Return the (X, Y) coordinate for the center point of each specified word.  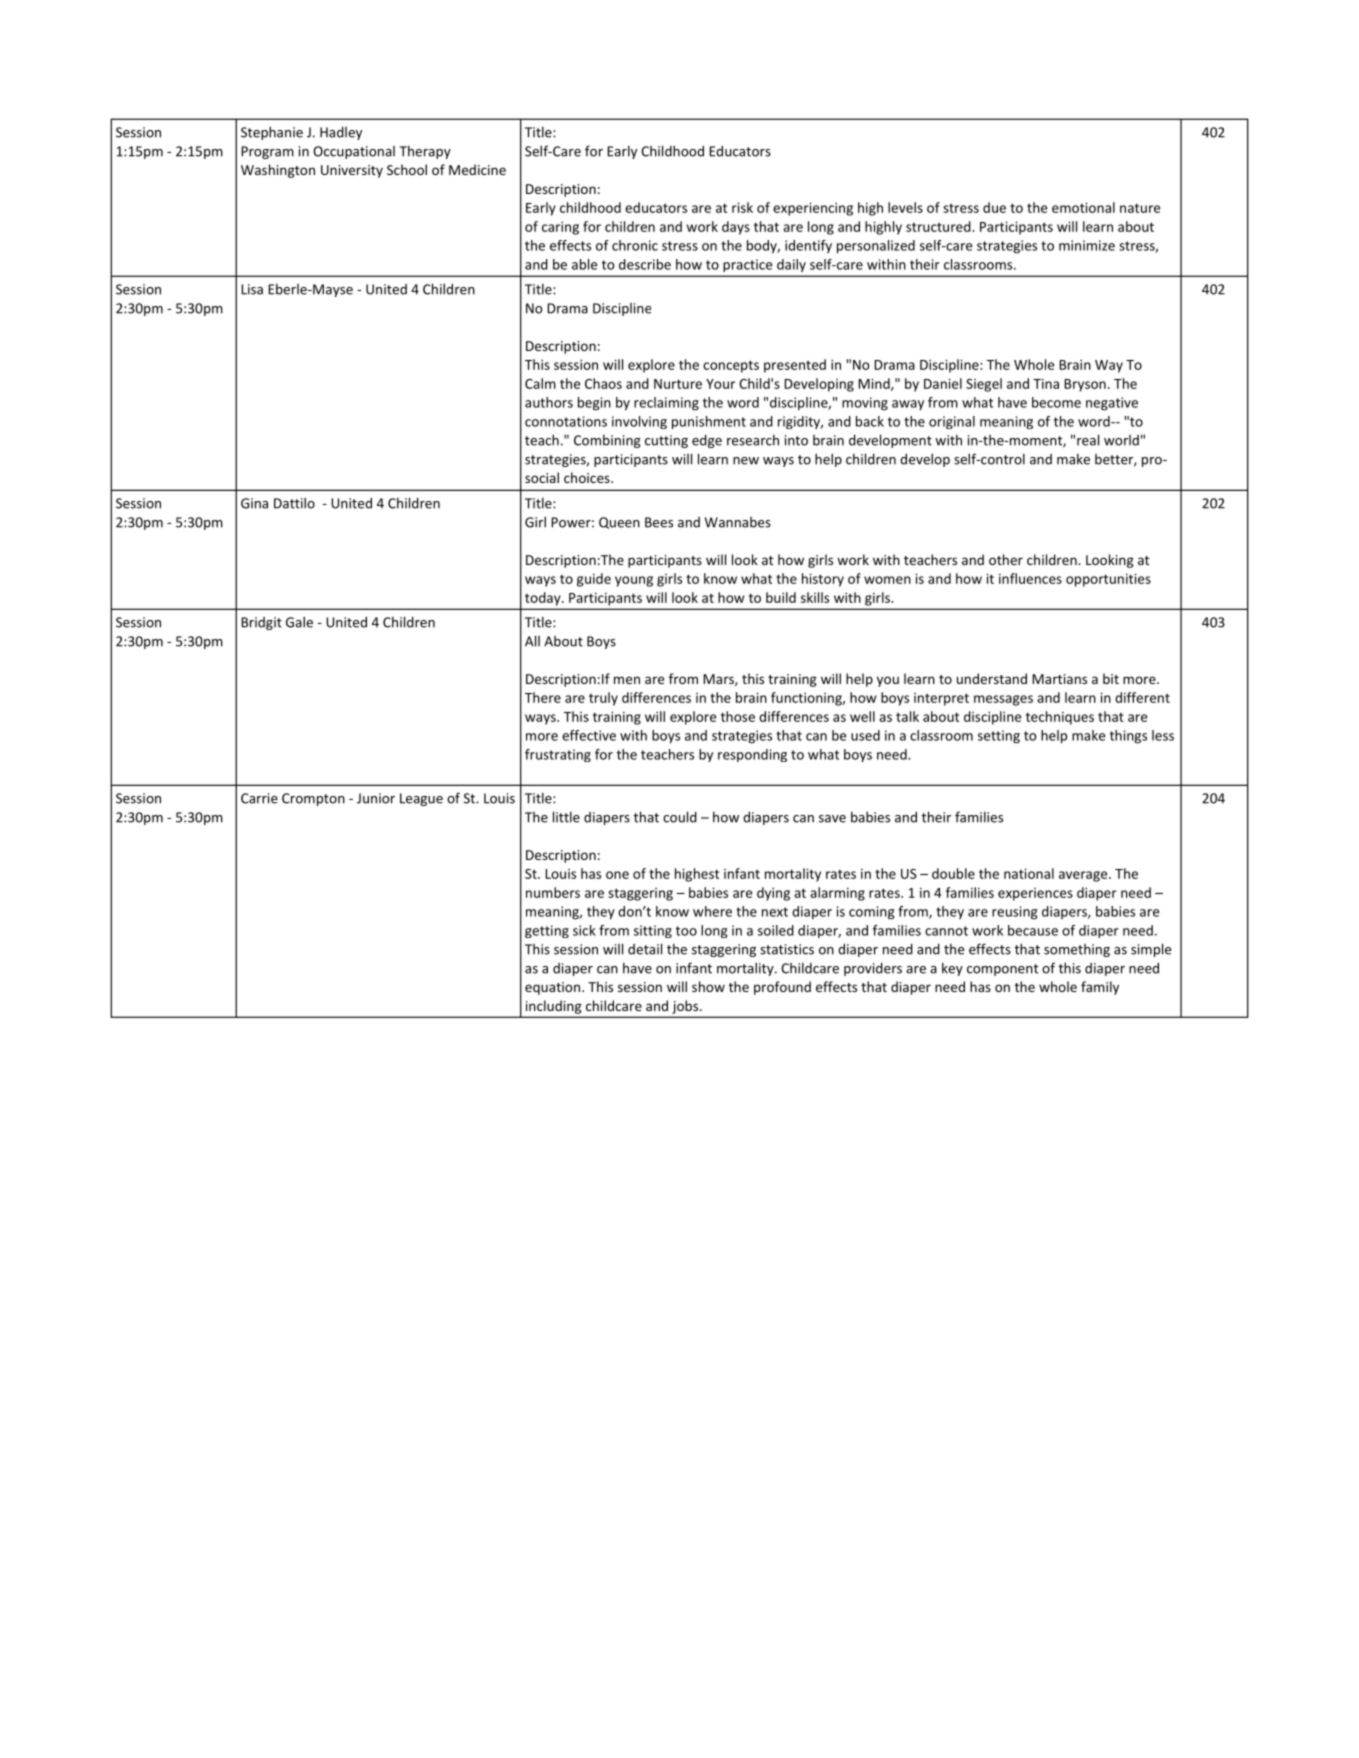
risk (742, 207)
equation (552, 988)
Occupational (354, 152)
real (1088, 440)
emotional (1083, 207)
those (738, 716)
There (543, 697)
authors (549, 402)
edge (707, 441)
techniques (1060, 718)
